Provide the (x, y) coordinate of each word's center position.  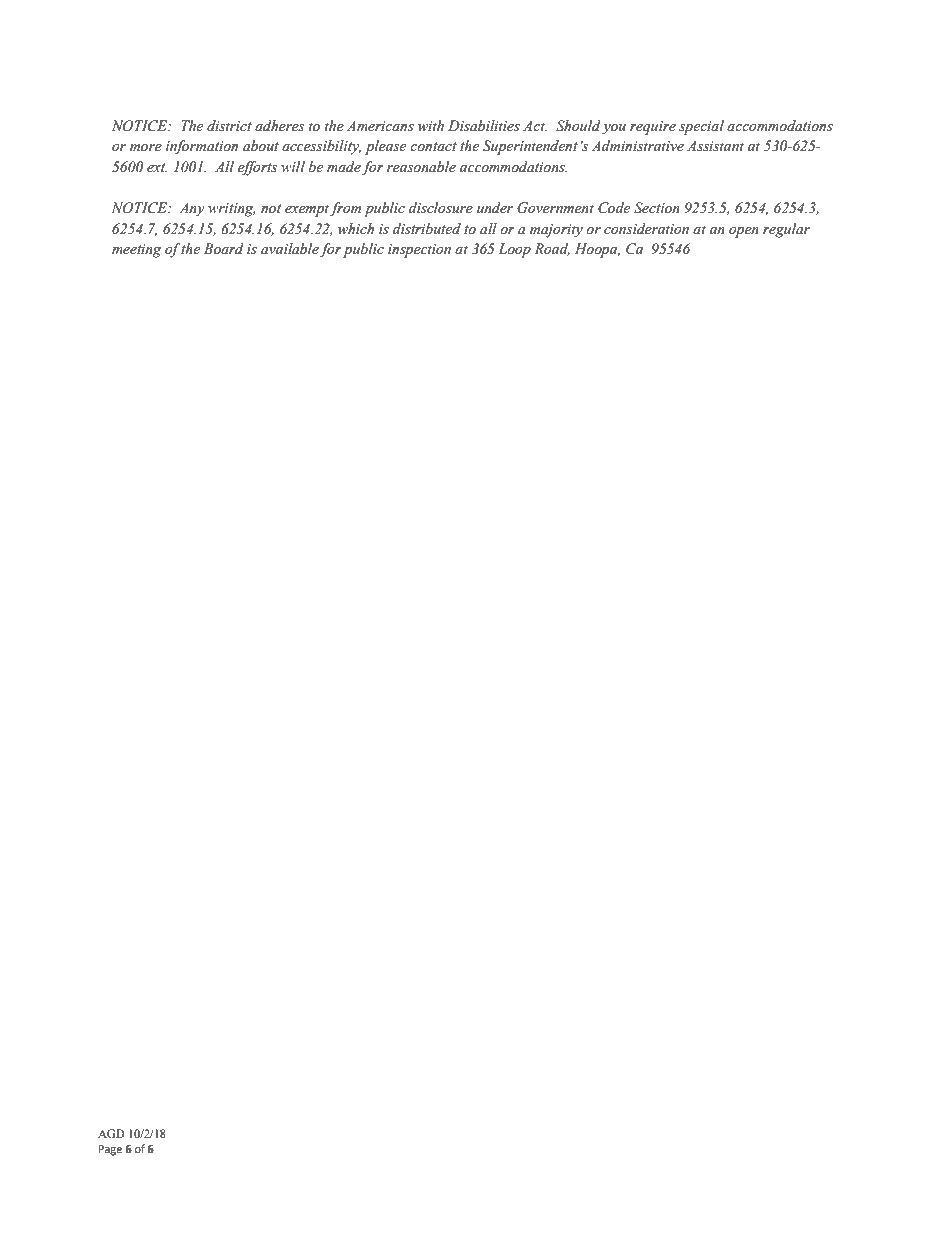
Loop (514, 250)
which (356, 229)
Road (552, 249)
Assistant (715, 146)
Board (224, 249)
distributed (427, 229)
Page (110, 1150)
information (202, 147)
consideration (646, 229)
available (290, 249)
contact (433, 147)
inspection (419, 251)
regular (786, 230)
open (744, 232)
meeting (137, 251)
